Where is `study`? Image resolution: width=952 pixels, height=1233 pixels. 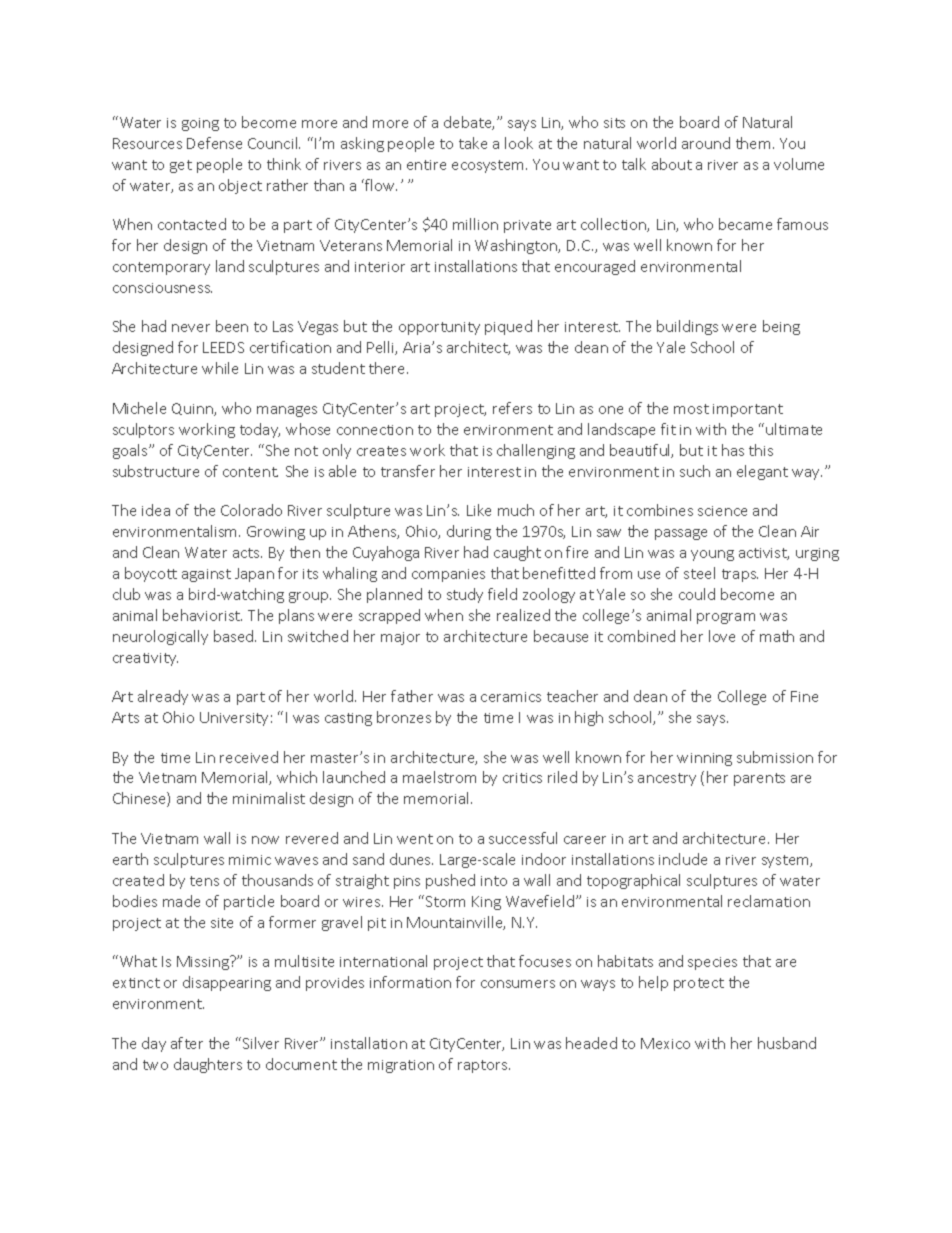 study is located at coordinates (465, 595).
